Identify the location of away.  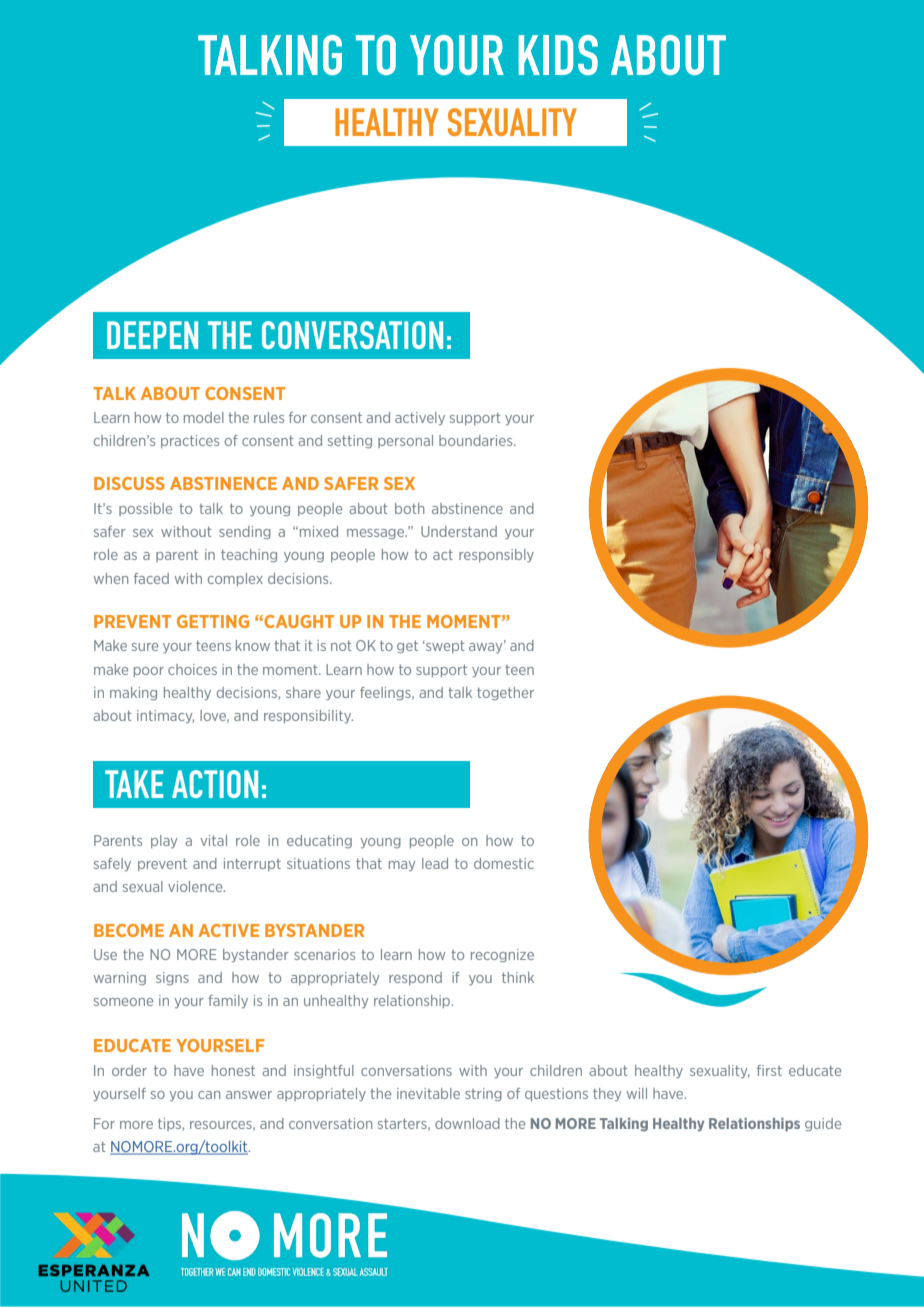
(487, 647).
